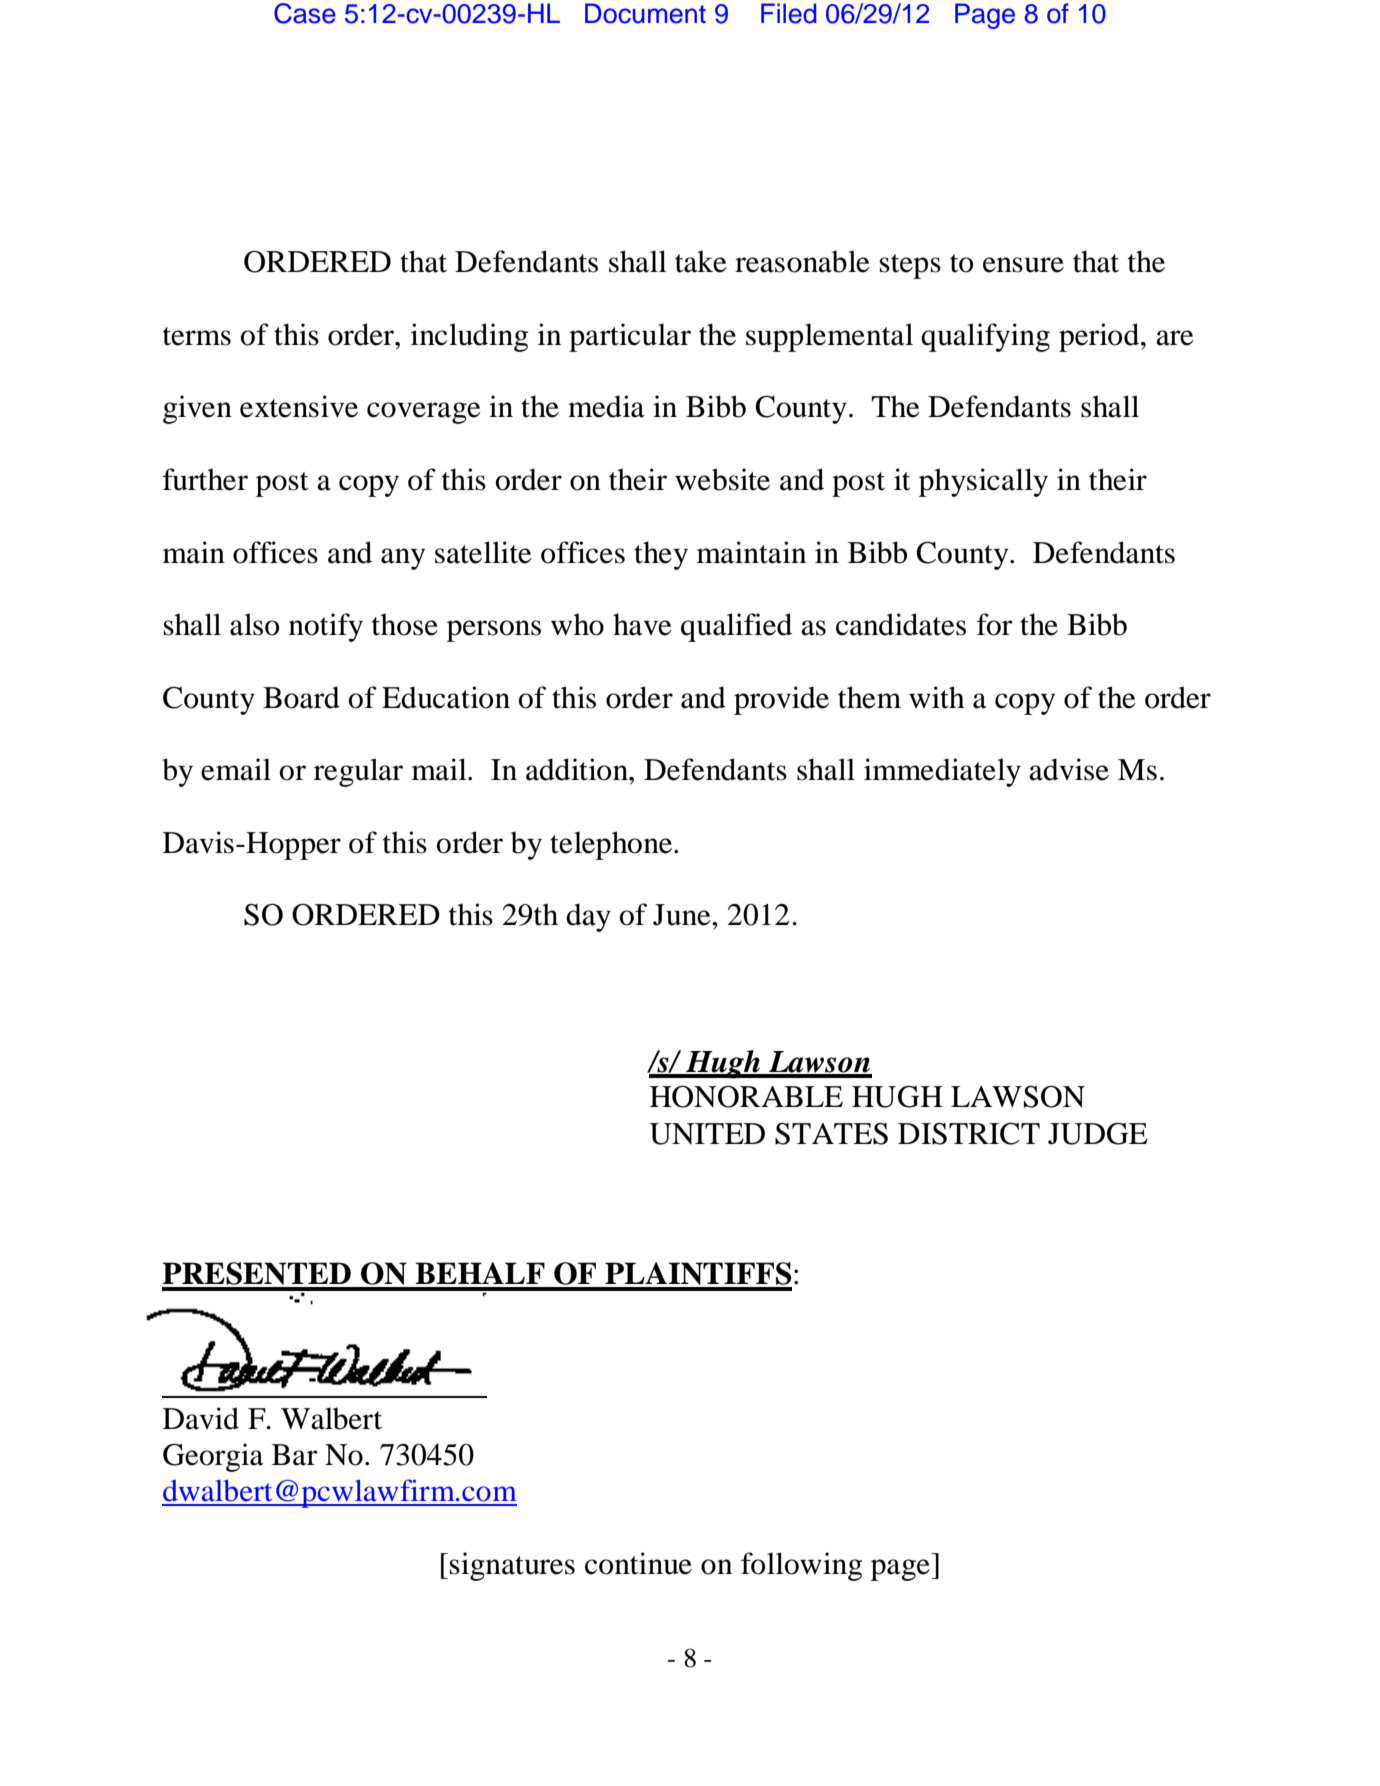 The height and width of the document is (1786, 1380). I want to click on following, so click(801, 1566).
